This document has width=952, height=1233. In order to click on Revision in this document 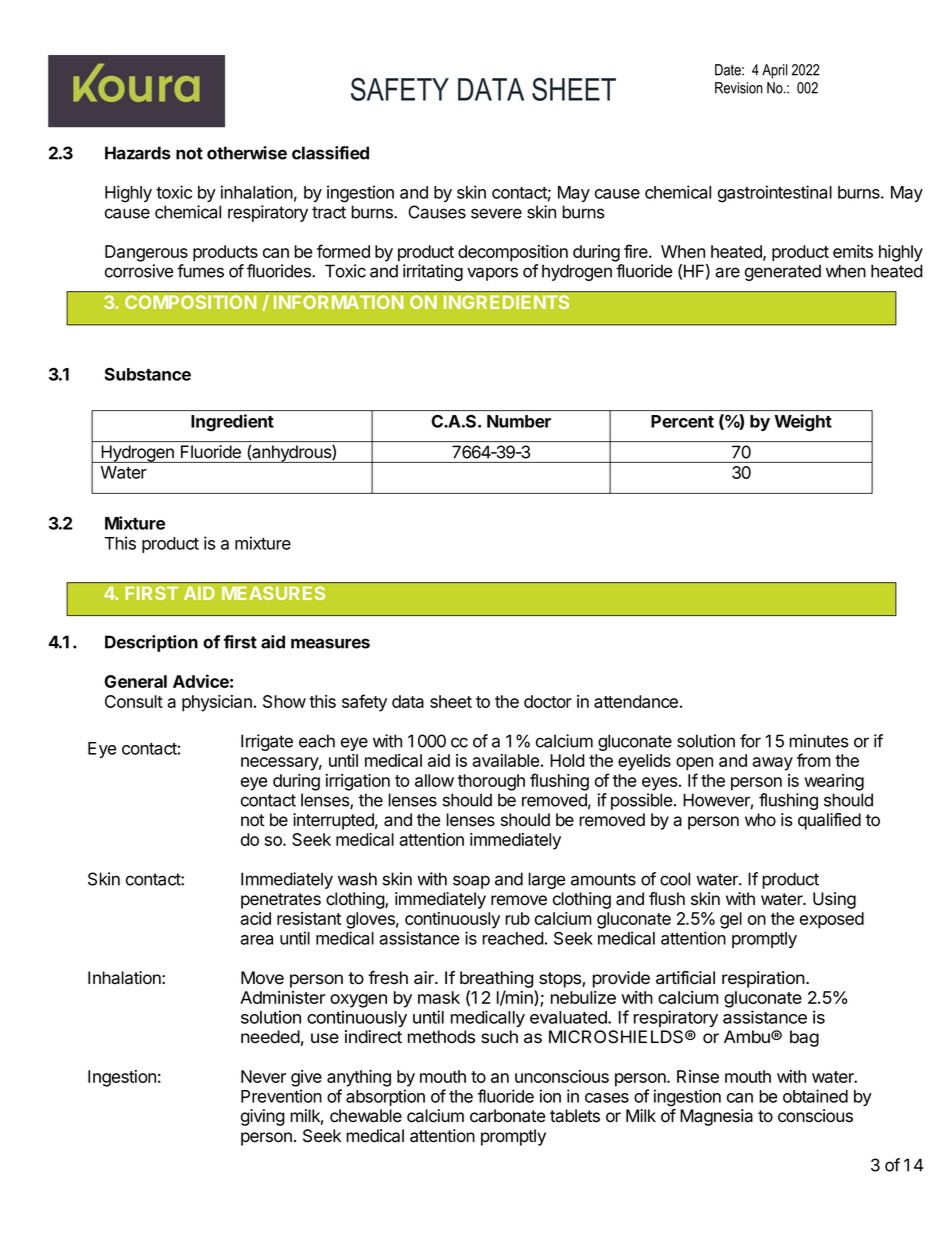, I will do `click(739, 88)`.
